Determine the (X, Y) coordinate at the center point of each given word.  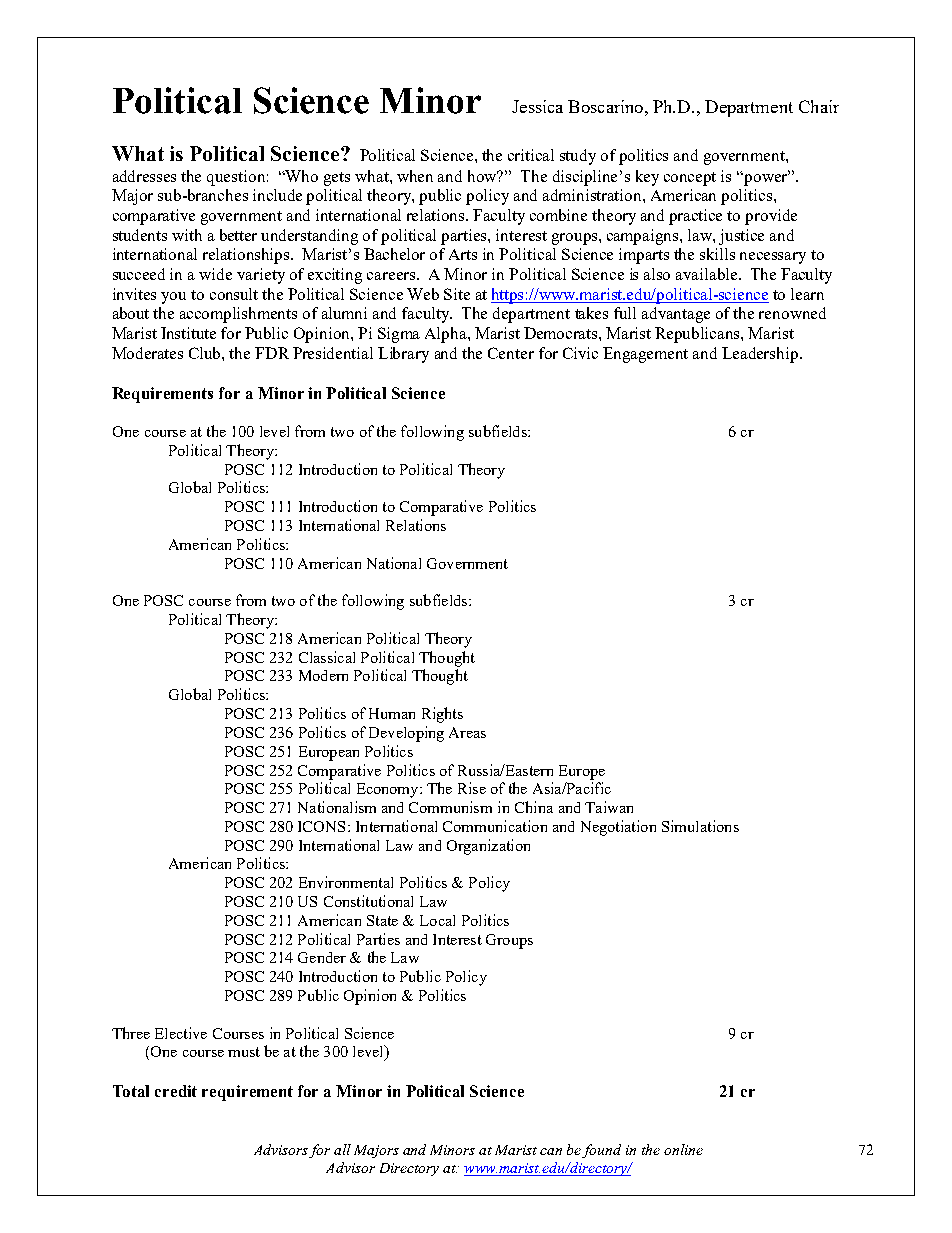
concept (690, 179)
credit (176, 1091)
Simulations (700, 826)
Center (511, 353)
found (601, 1151)
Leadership (760, 355)
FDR (272, 353)
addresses (144, 176)
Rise (472, 788)
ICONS (321, 826)
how (483, 176)
